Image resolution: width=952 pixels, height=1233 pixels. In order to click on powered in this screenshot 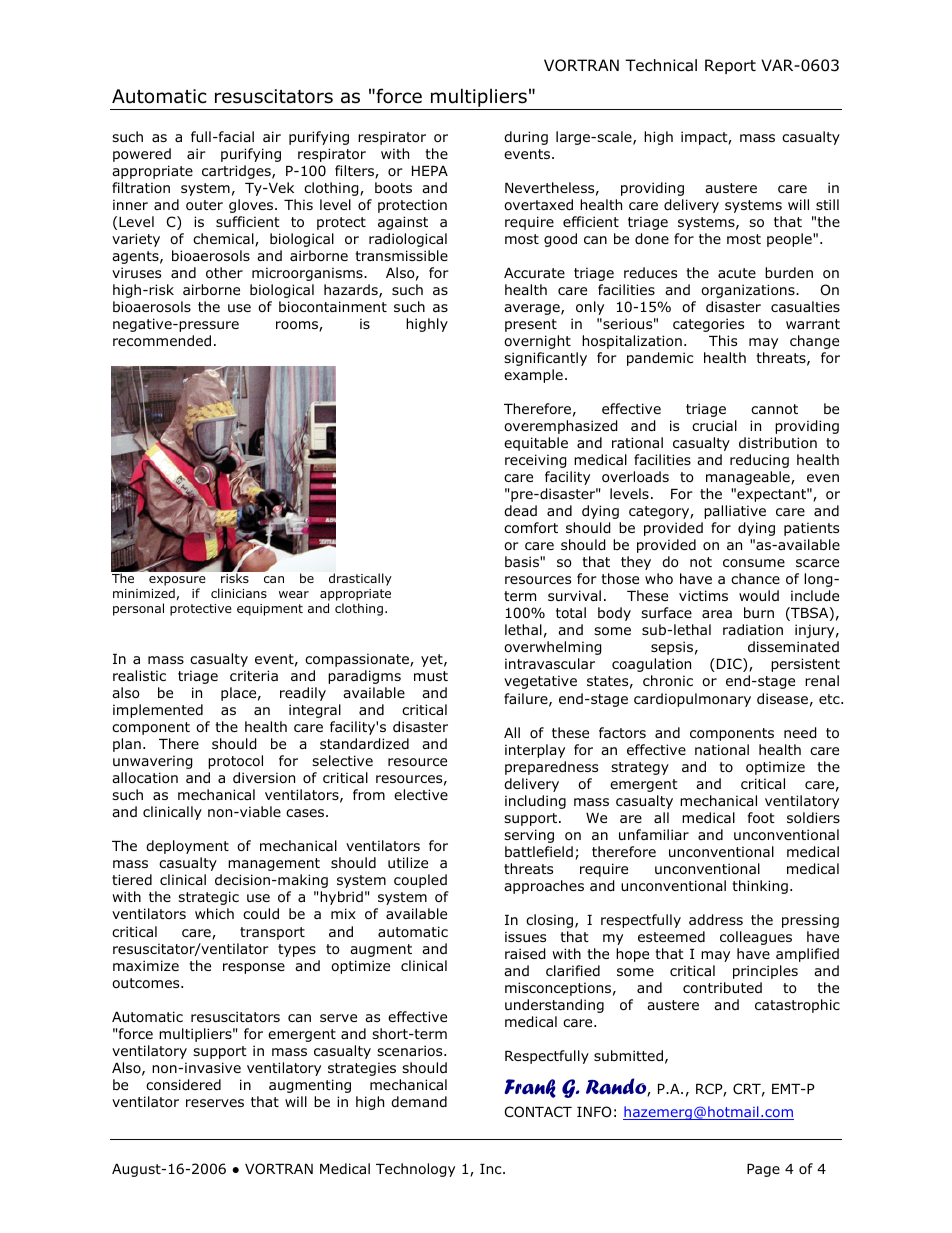, I will do `click(142, 155)`.
